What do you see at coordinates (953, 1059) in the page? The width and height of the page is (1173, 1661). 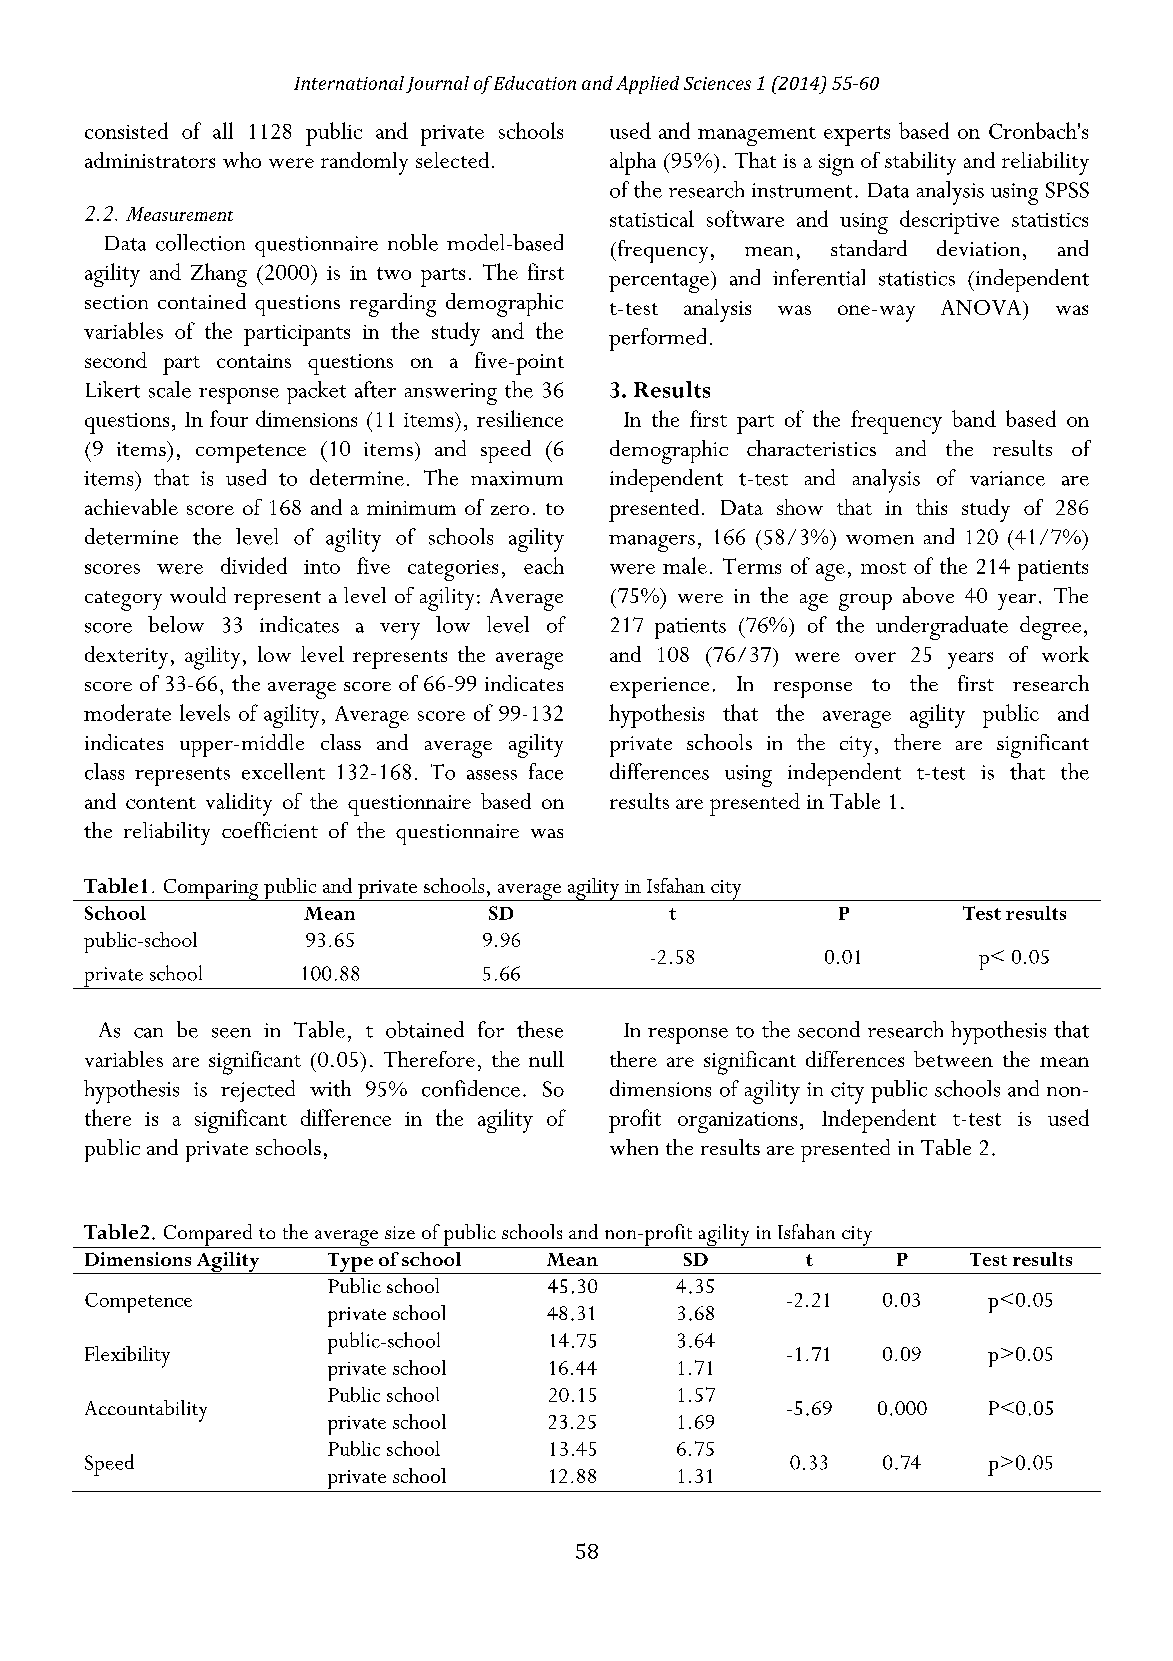 I see `between` at bounding box center [953, 1059].
